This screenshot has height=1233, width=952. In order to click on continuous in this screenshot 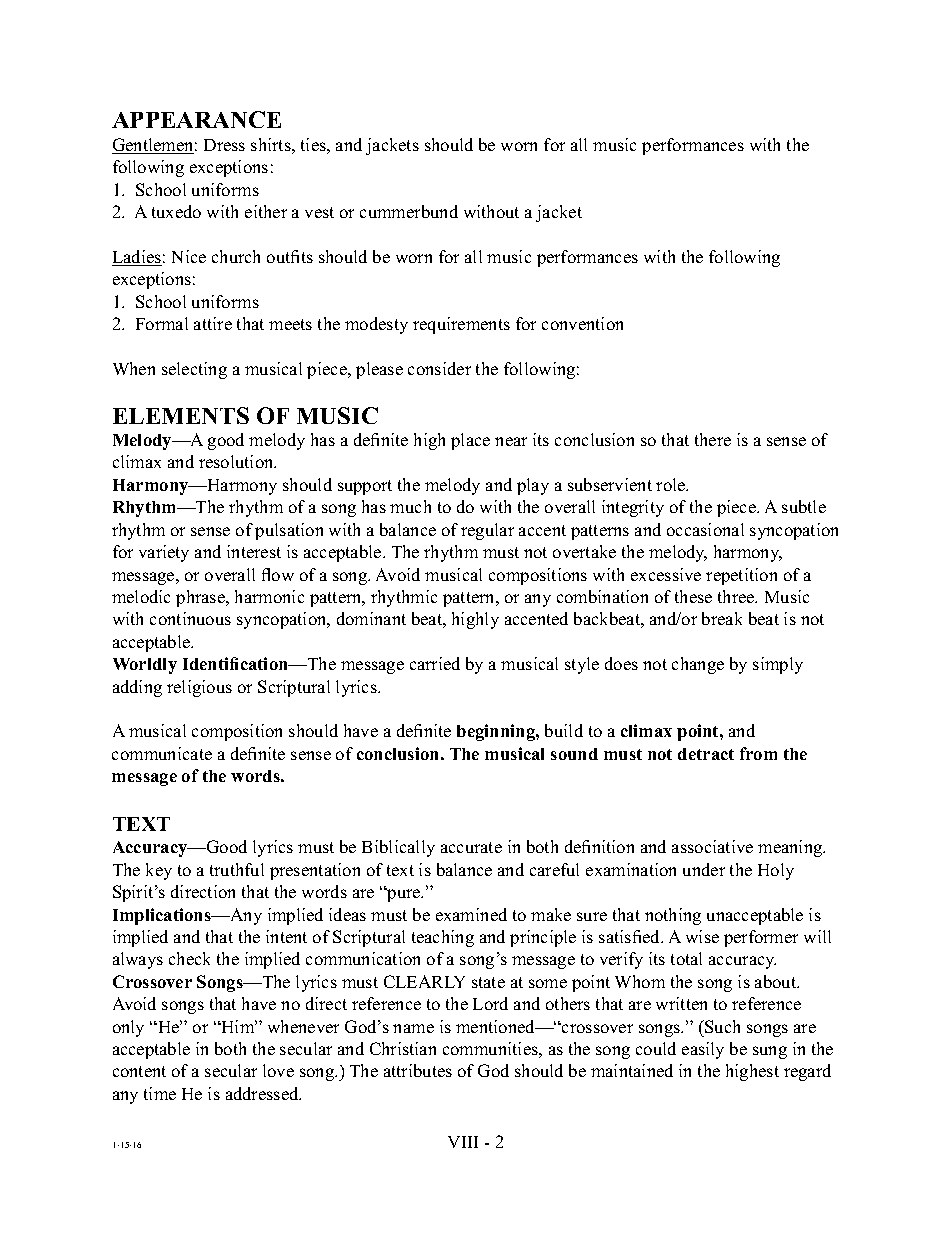, I will do `click(190, 618)`.
